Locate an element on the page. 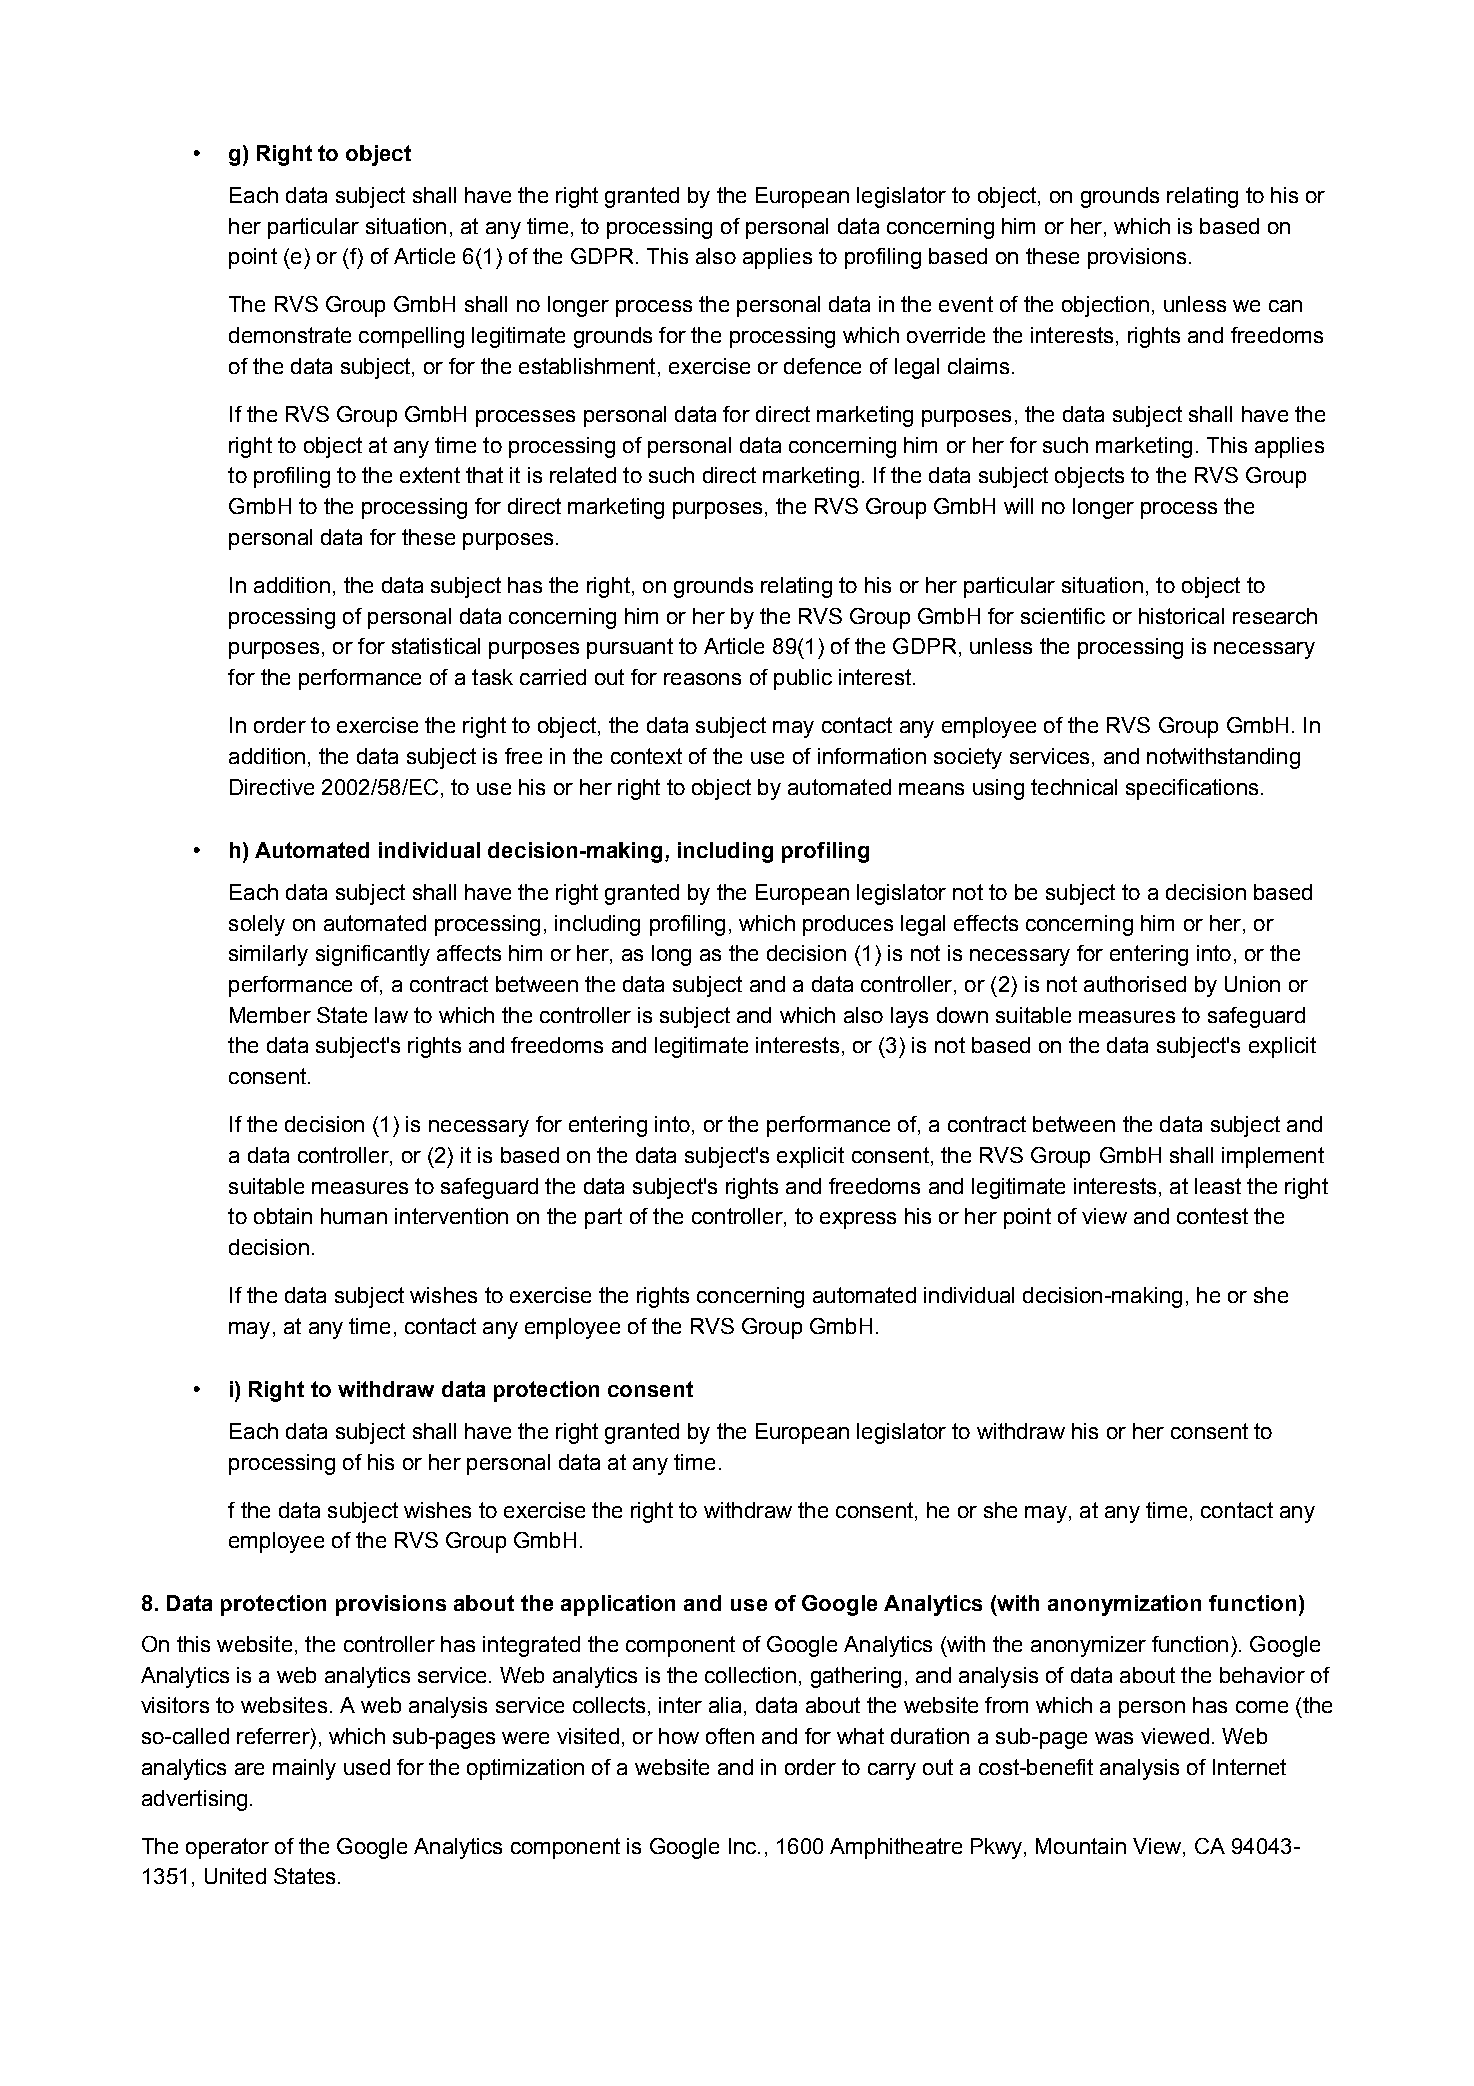  demonstrate is located at coordinates (290, 335).
